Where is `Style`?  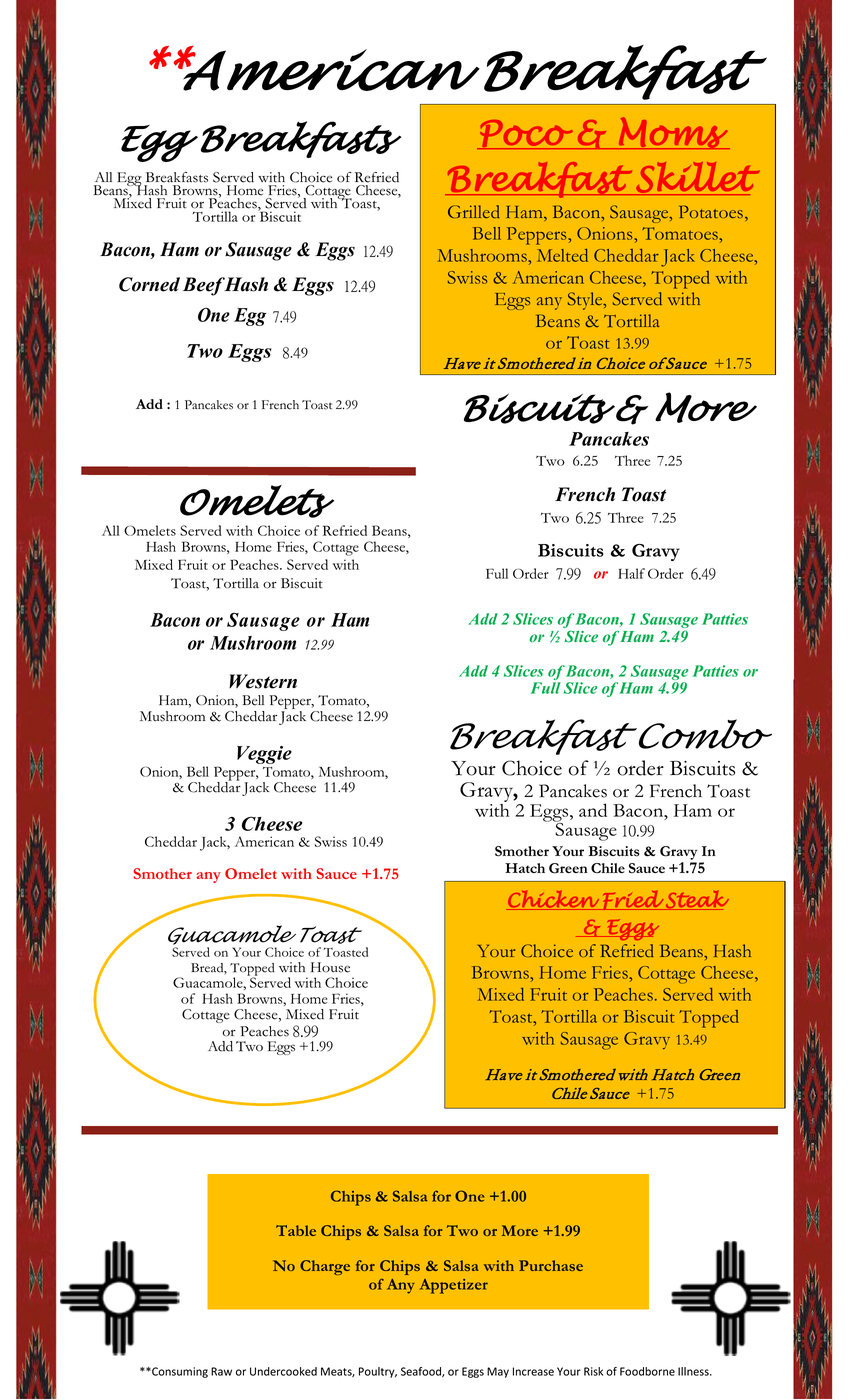 Style is located at coordinates (586, 301).
